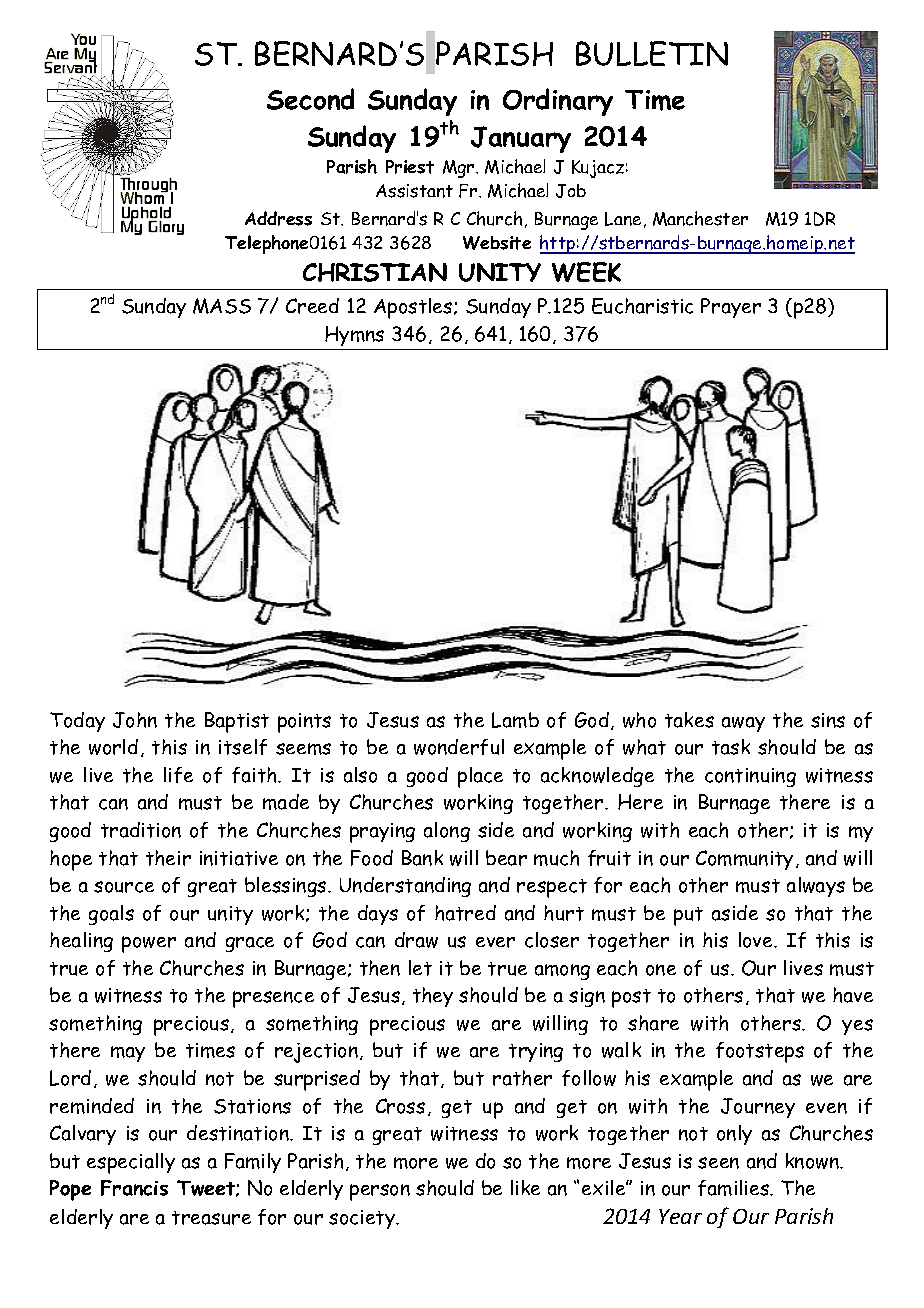  Describe the element at coordinates (731, 308) in the screenshot. I see `Prayer` at that location.
